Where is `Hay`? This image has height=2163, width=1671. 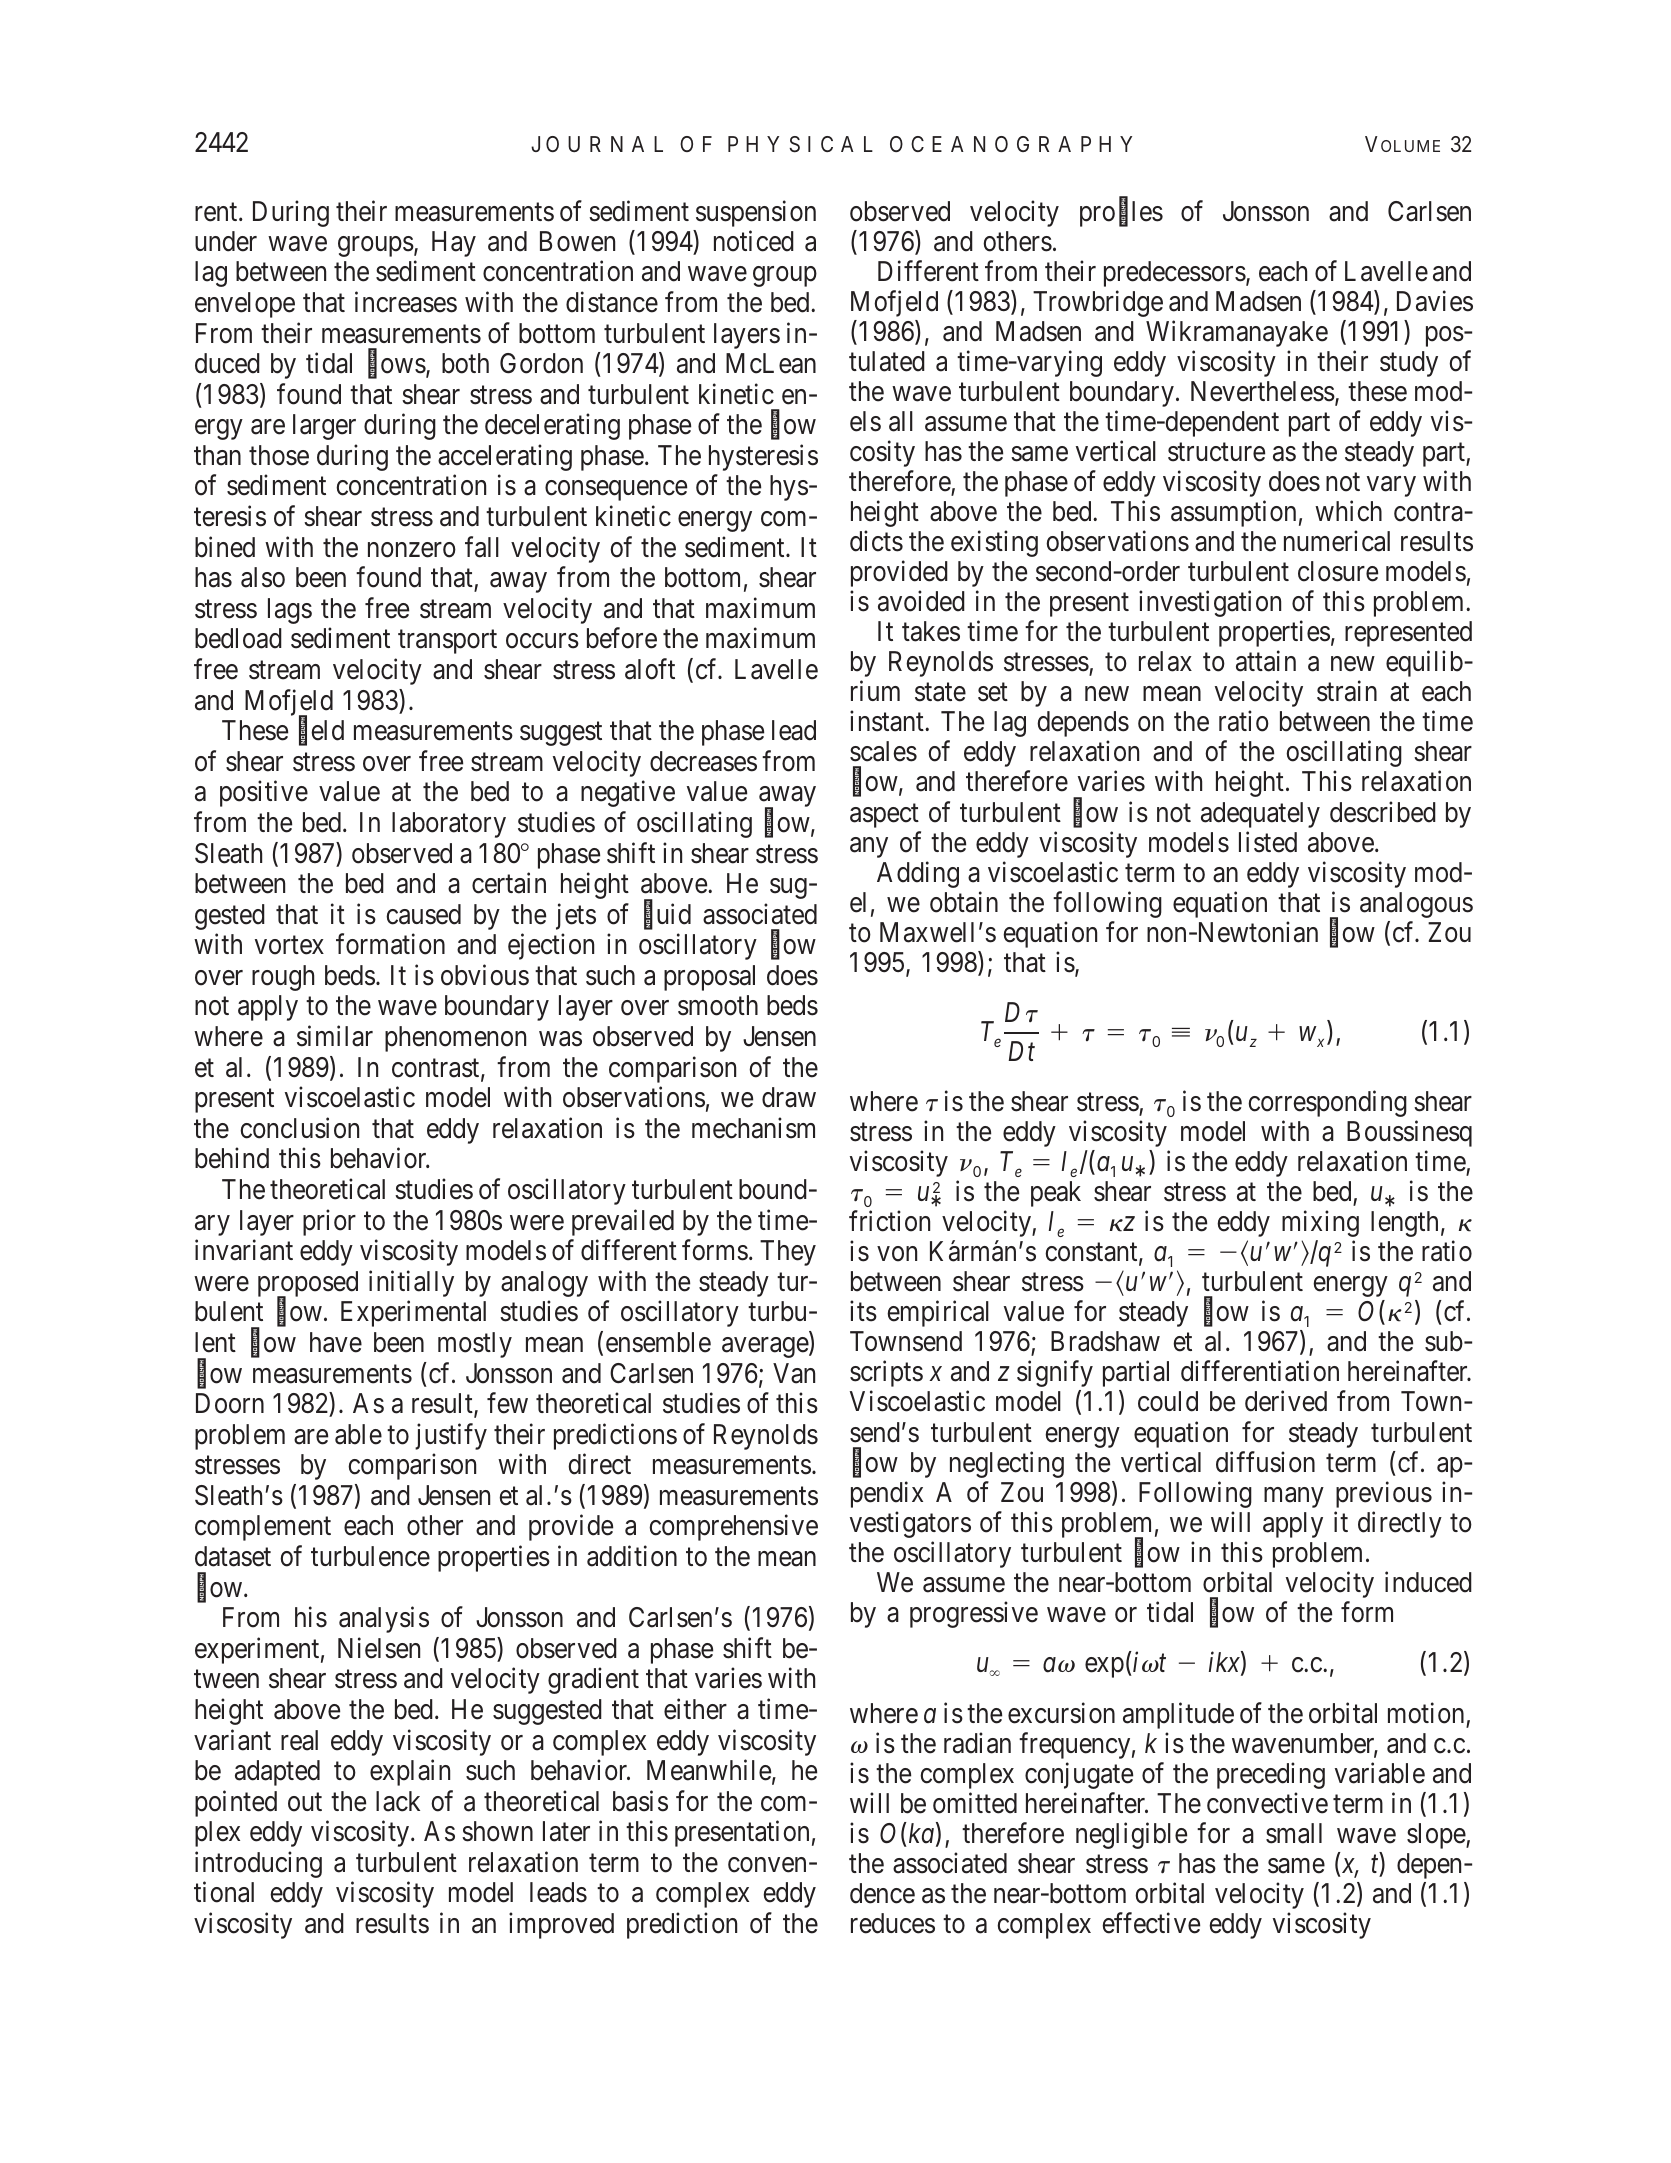
Hay is located at coordinates (454, 244).
